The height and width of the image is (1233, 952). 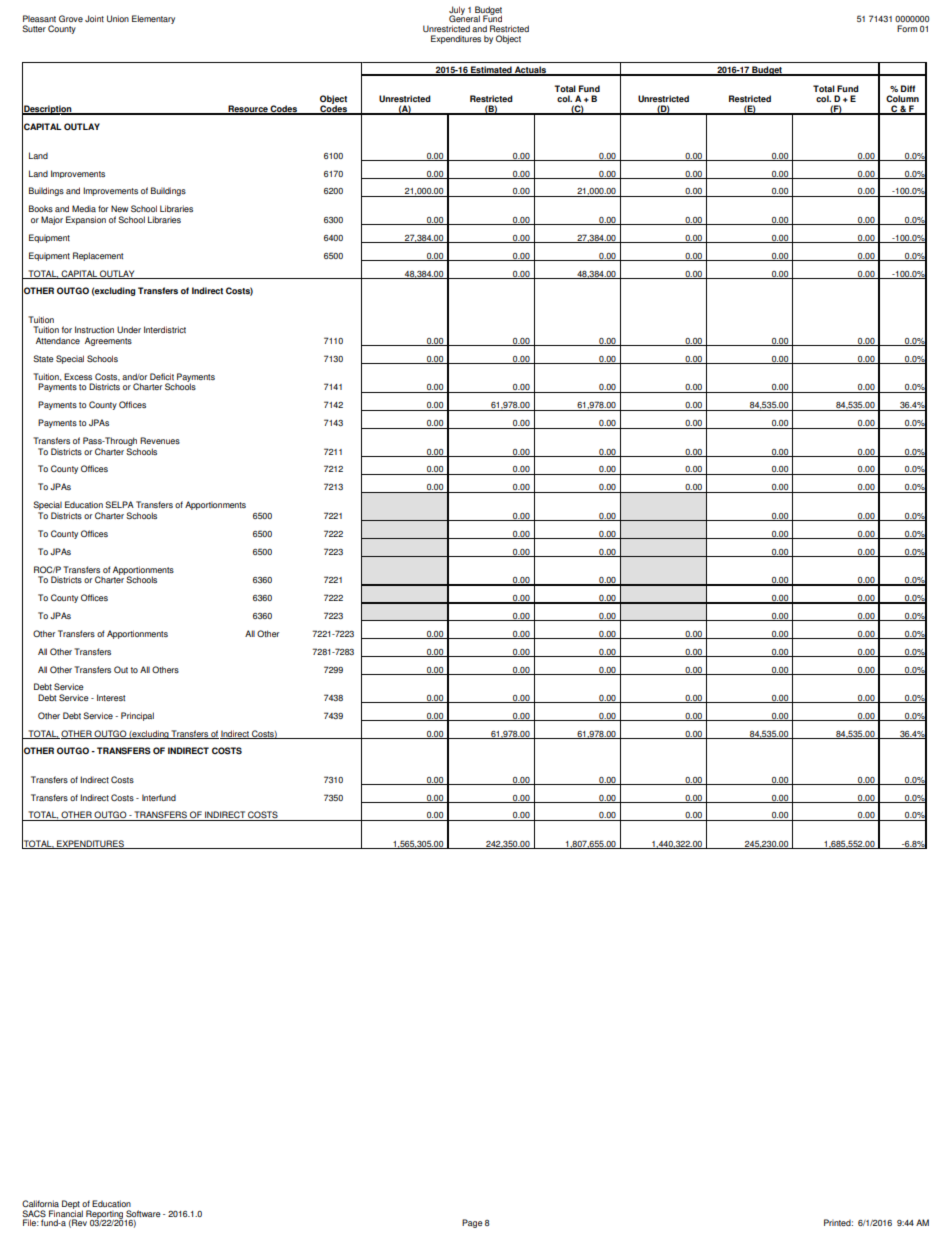 What do you see at coordinates (118, 18) in the image?
I see `Union` at bounding box center [118, 18].
